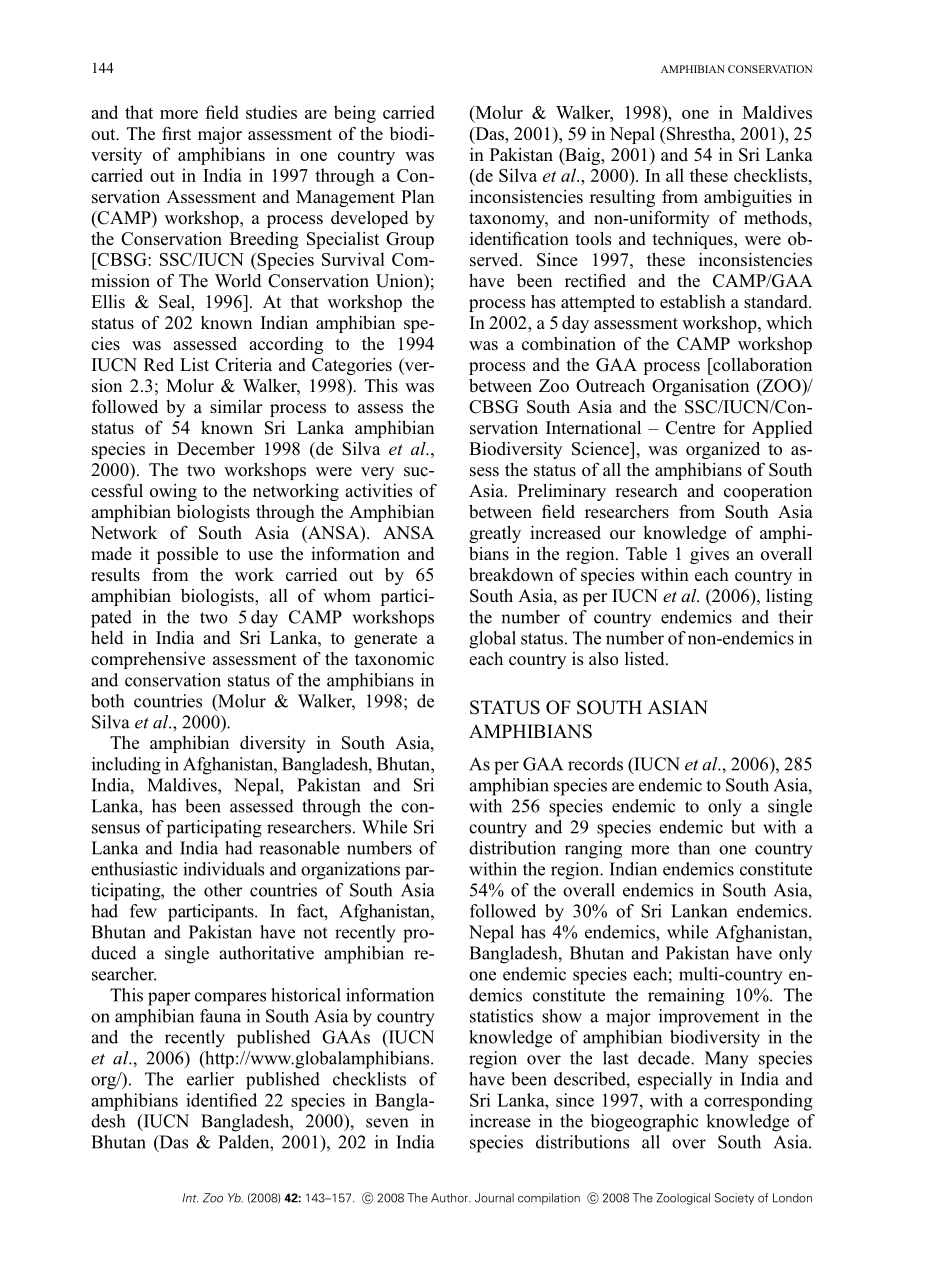 The width and height of the screenshot is (929, 1288). Describe the element at coordinates (271, 112) in the screenshot. I see `studies` at that location.
